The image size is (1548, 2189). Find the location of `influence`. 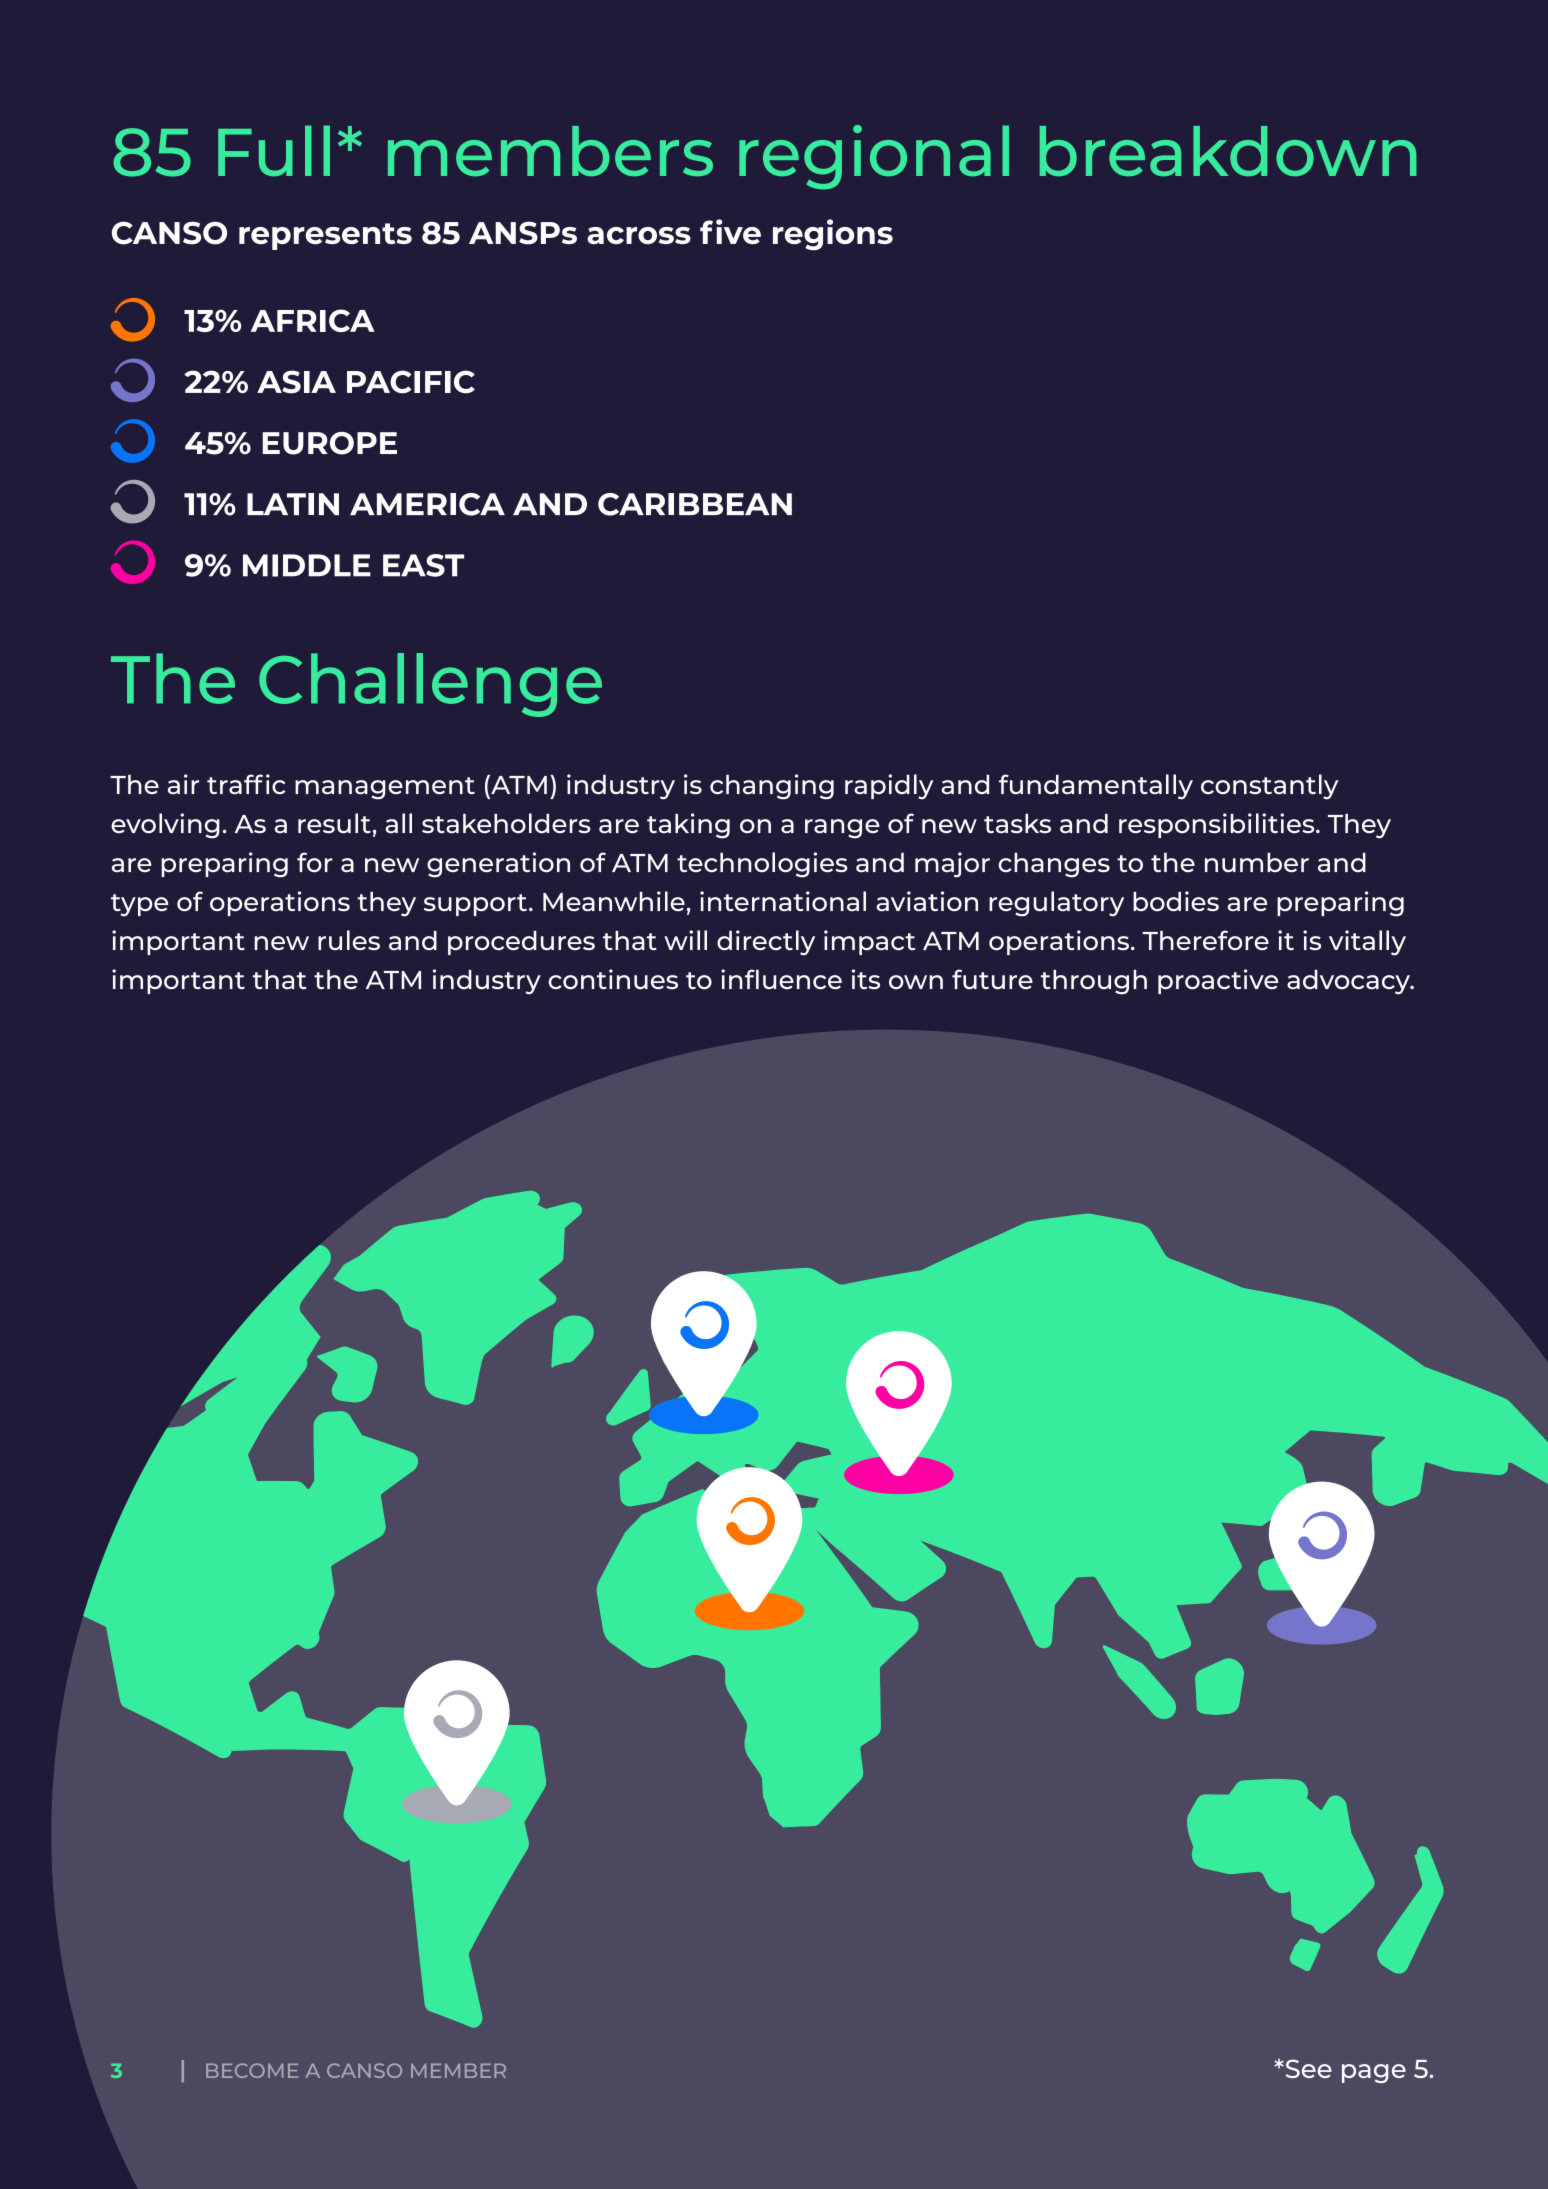

influence is located at coordinates (781, 979).
